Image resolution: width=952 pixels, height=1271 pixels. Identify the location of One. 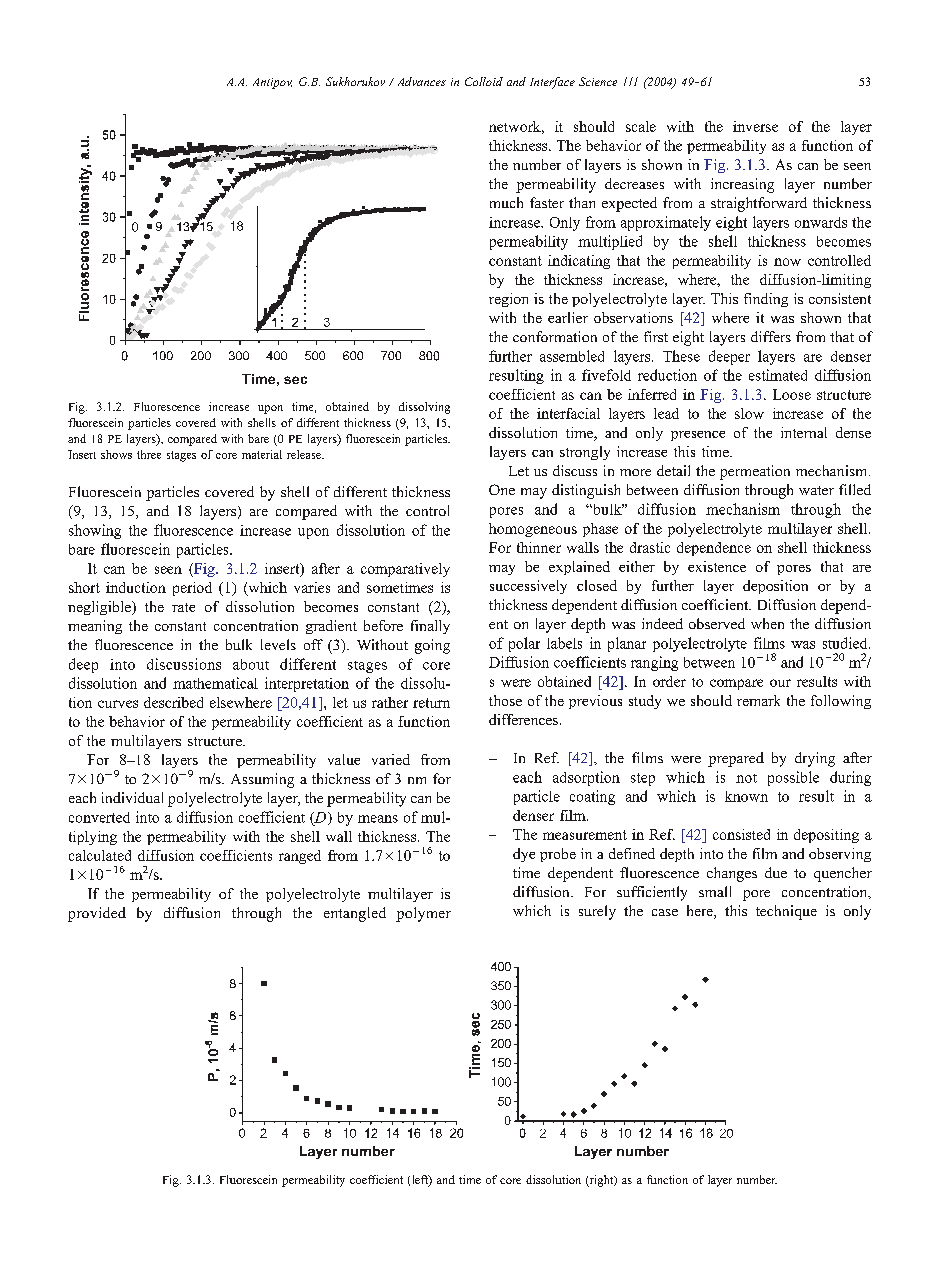
(502, 489).
